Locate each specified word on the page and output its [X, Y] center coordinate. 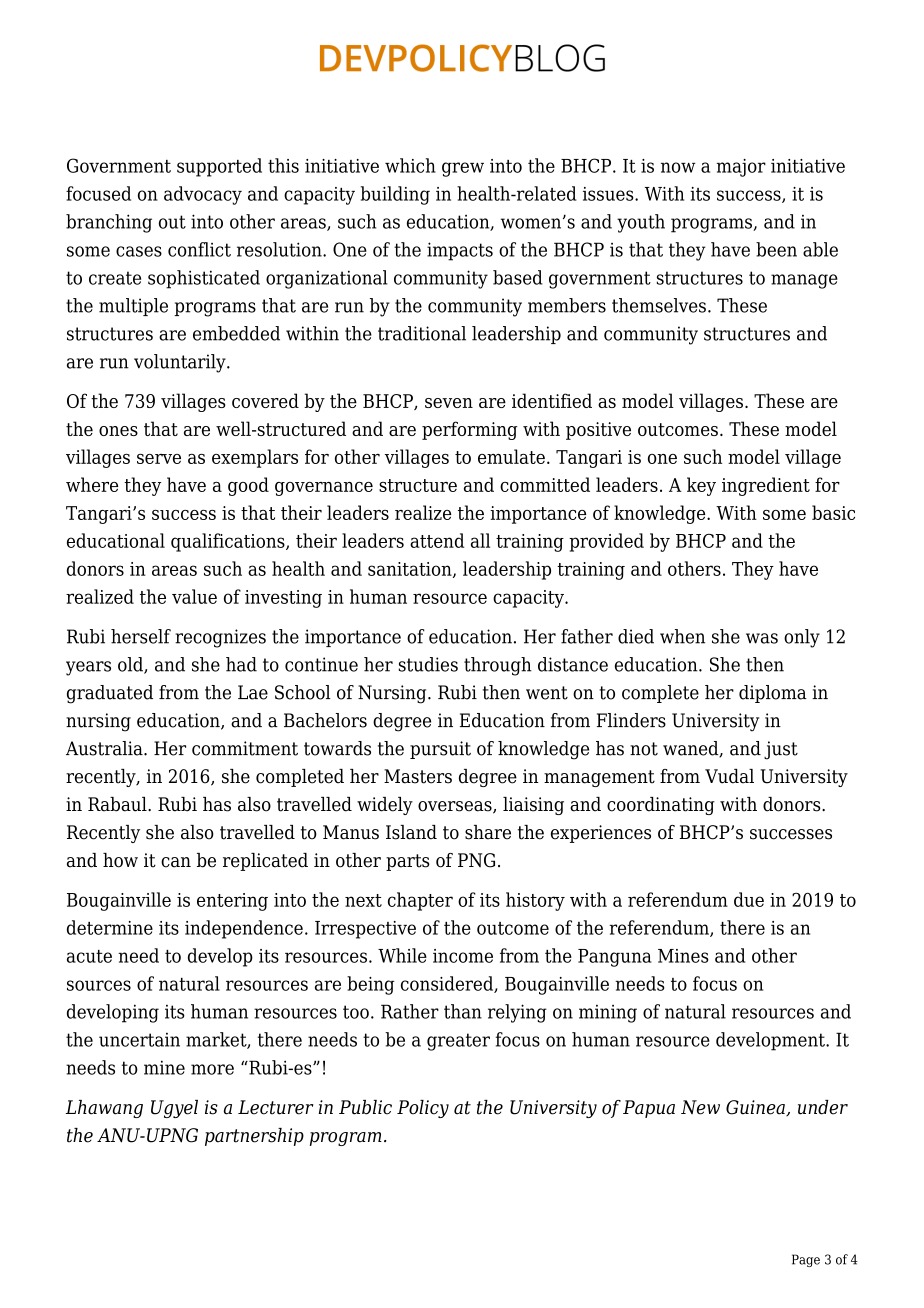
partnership [254, 1137]
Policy [423, 1109]
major [741, 168]
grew [463, 169]
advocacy [203, 195]
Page [806, 1260]
